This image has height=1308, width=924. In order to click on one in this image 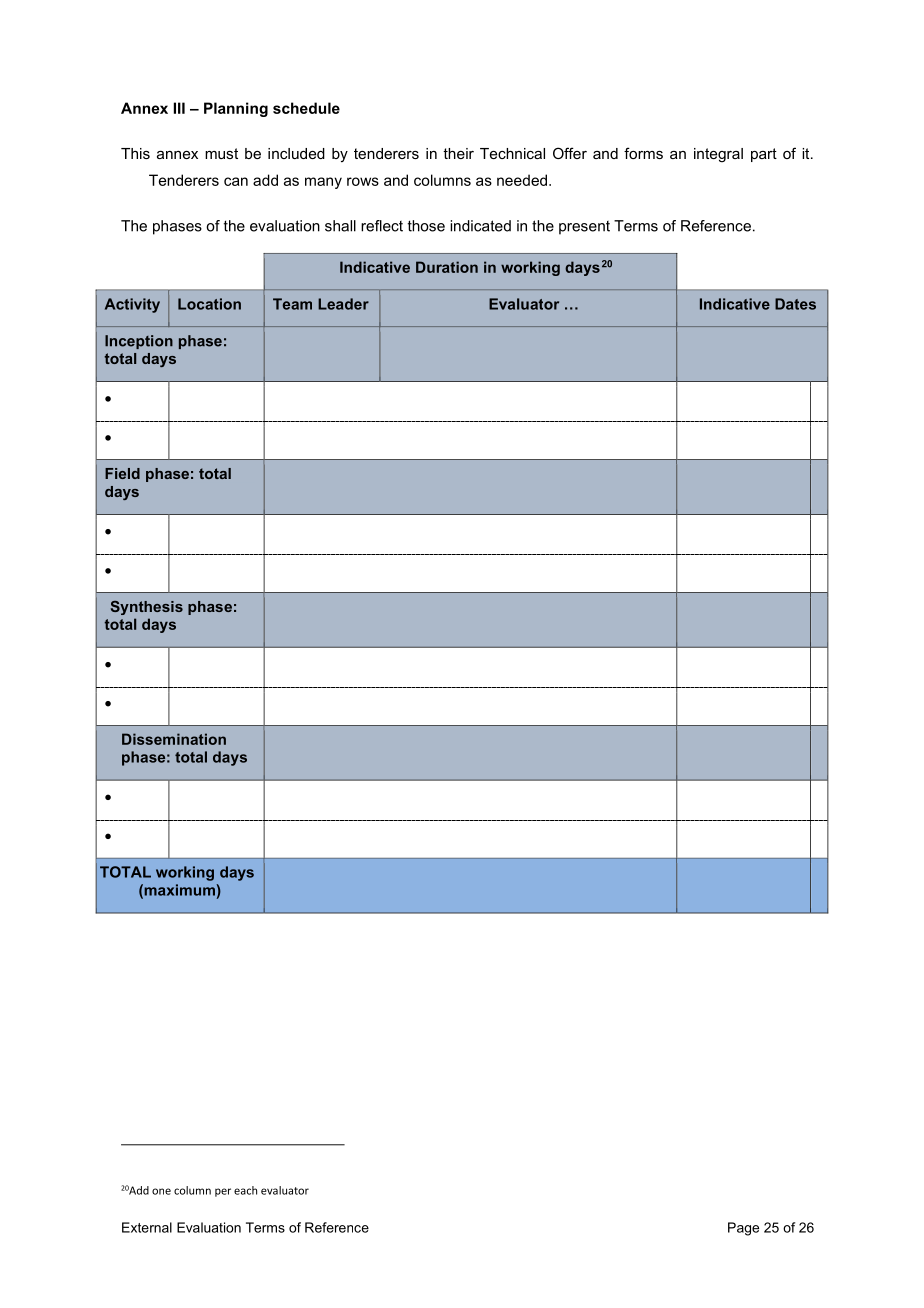, I will do `click(161, 1191)`.
